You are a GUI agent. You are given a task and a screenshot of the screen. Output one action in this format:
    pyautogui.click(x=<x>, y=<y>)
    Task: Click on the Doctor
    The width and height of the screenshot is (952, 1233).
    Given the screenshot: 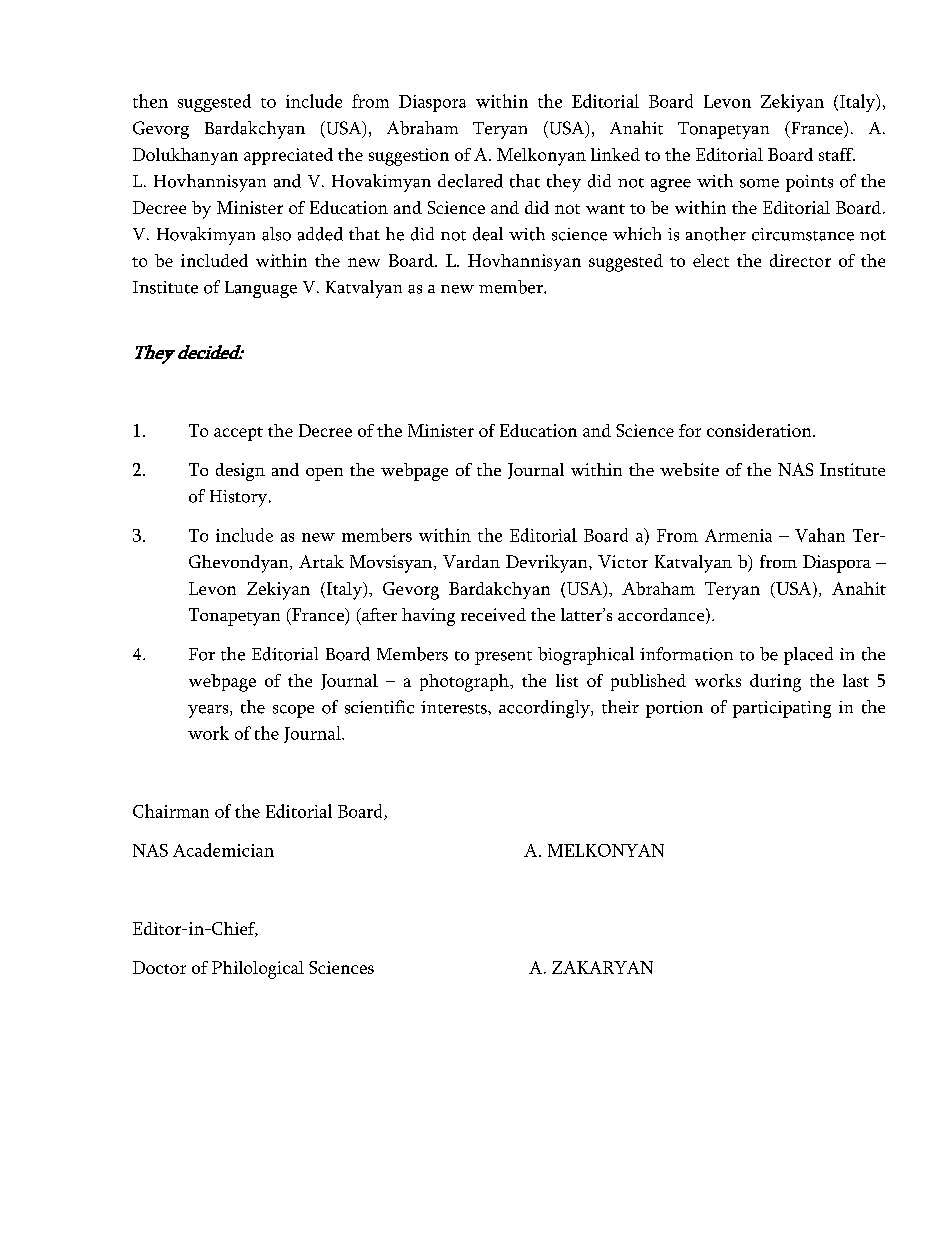 What is the action you would take?
    pyautogui.click(x=159, y=967)
